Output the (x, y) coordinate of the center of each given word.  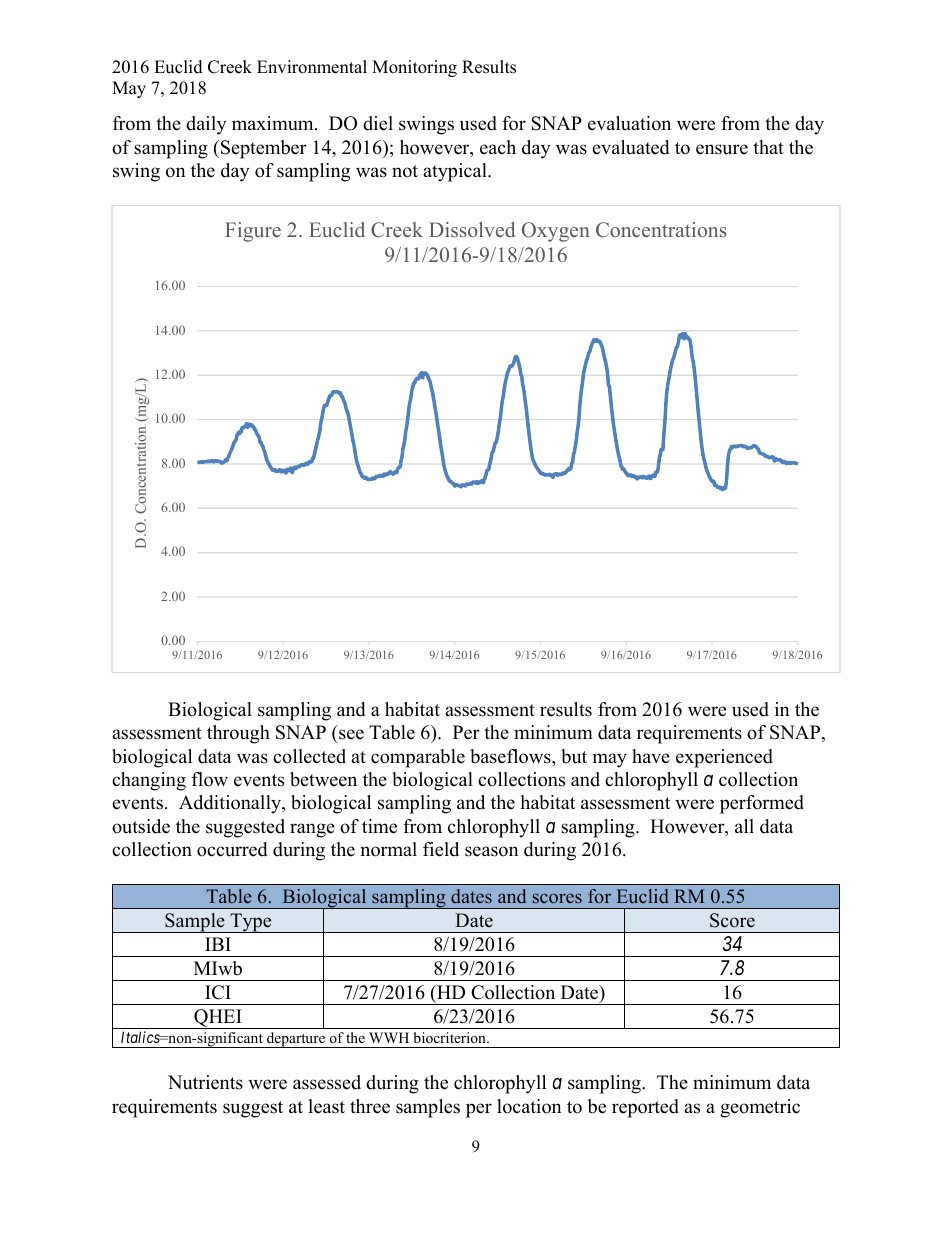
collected (309, 756)
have (651, 756)
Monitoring (414, 68)
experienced (724, 758)
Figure (253, 232)
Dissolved (472, 229)
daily (206, 125)
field (441, 849)
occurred (232, 849)
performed (762, 804)
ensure (722, 149)
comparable (418, 758)
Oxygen (556, 232)
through (238, 734)
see (350, 736)
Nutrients (205, 1082)
